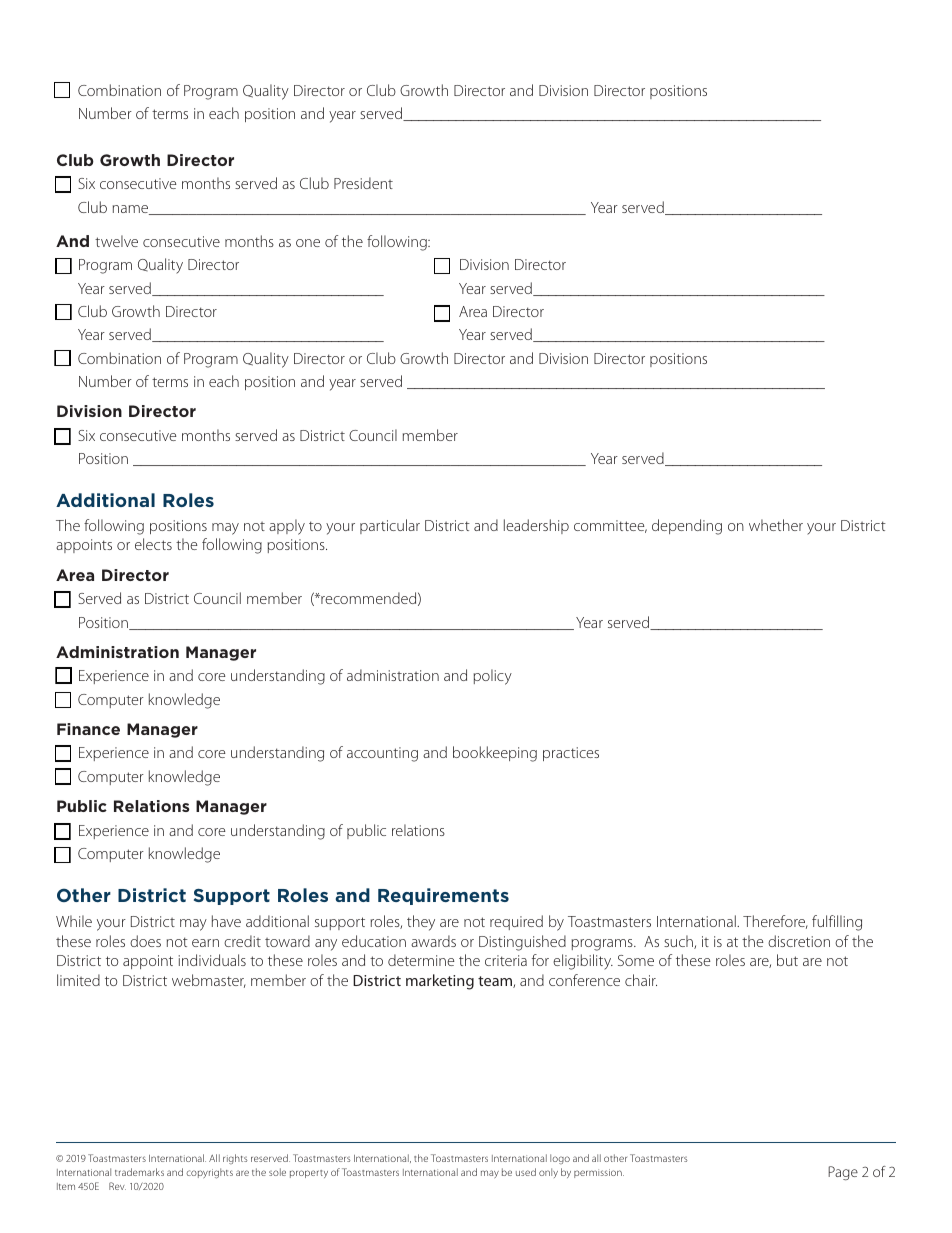 This image has height=1233, width=952. What do you see at coordinates (443, 896) in the image?
I see `Requirements` at bounding box center [443, 896].
